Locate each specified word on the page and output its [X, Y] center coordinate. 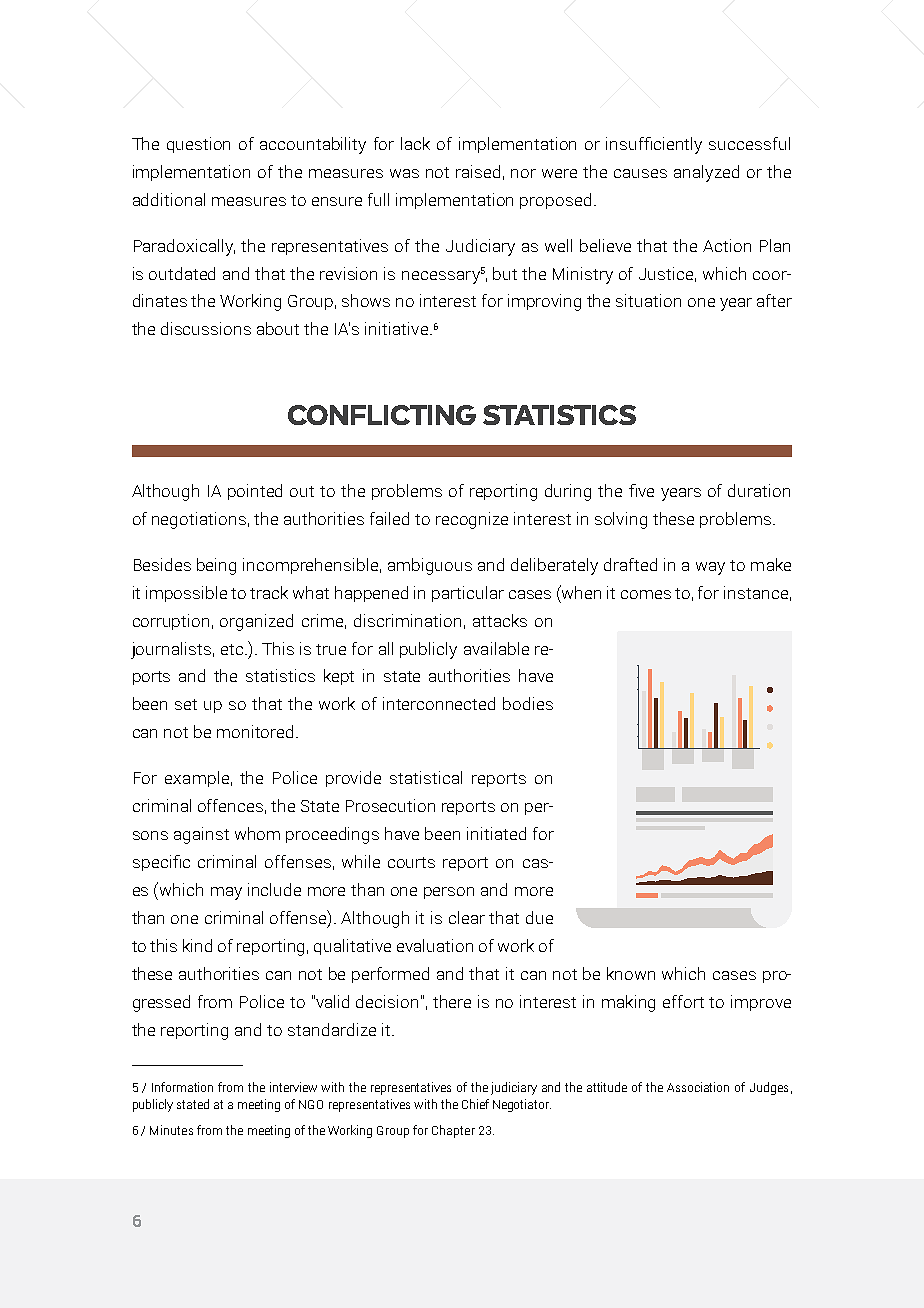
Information [182, 1087]
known [631, 973]
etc [232, 649]
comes [646, 594]
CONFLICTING [382, 415]
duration [759, 490]
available [496, 648]
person [449, 893]
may [226, 893]
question [198, 145]
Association [698, 1087]
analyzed [706, 173]
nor [523, 173]
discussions [206, 328]
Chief [475, 1104]
